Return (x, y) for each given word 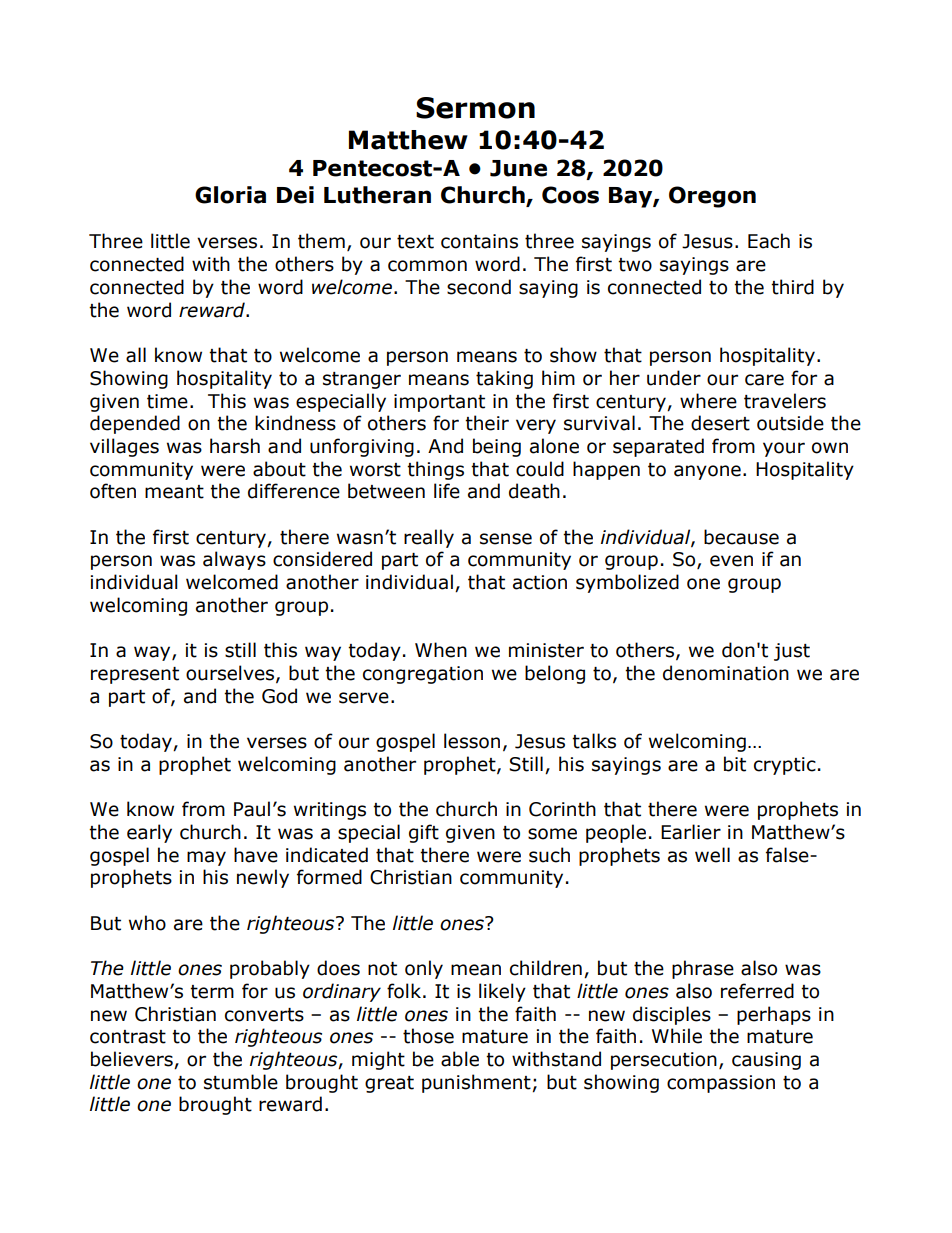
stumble (241, 1082)
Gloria (230, 195)
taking (504, 379)
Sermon (475, 108)
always (234, 560)
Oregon (712, 197)
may (206, 858)
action (540, 582)
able (460, 1059)
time (167, 401)
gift (424, 833)
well (712, 855)
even (731, 561)
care (764, 380)
